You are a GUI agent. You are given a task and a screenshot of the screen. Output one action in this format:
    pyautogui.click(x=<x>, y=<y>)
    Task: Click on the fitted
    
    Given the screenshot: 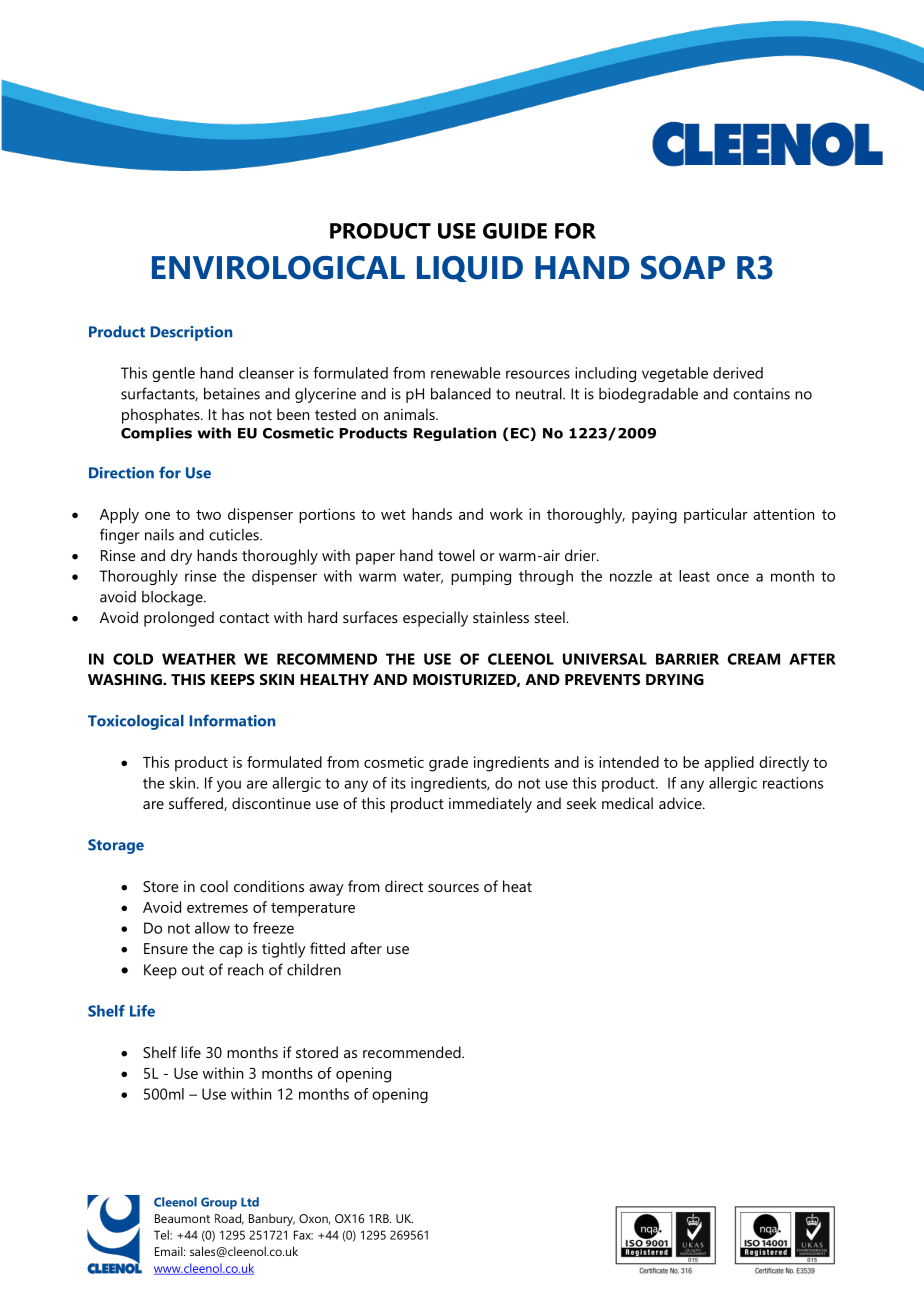 What is the action you would take?
    pyautogui.click(x=327, y=948)
